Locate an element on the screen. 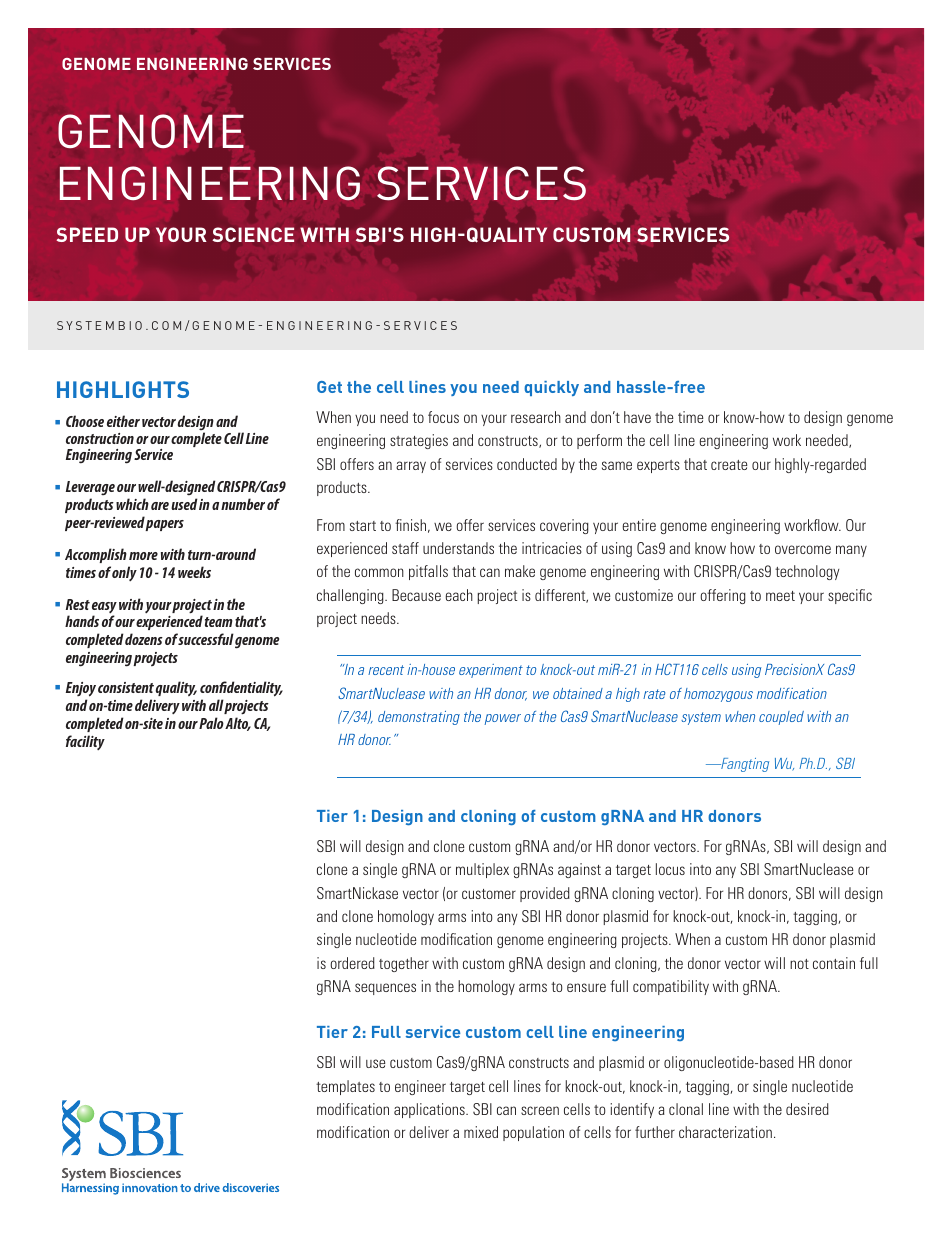  locus is located at coordinates (670, 869).
